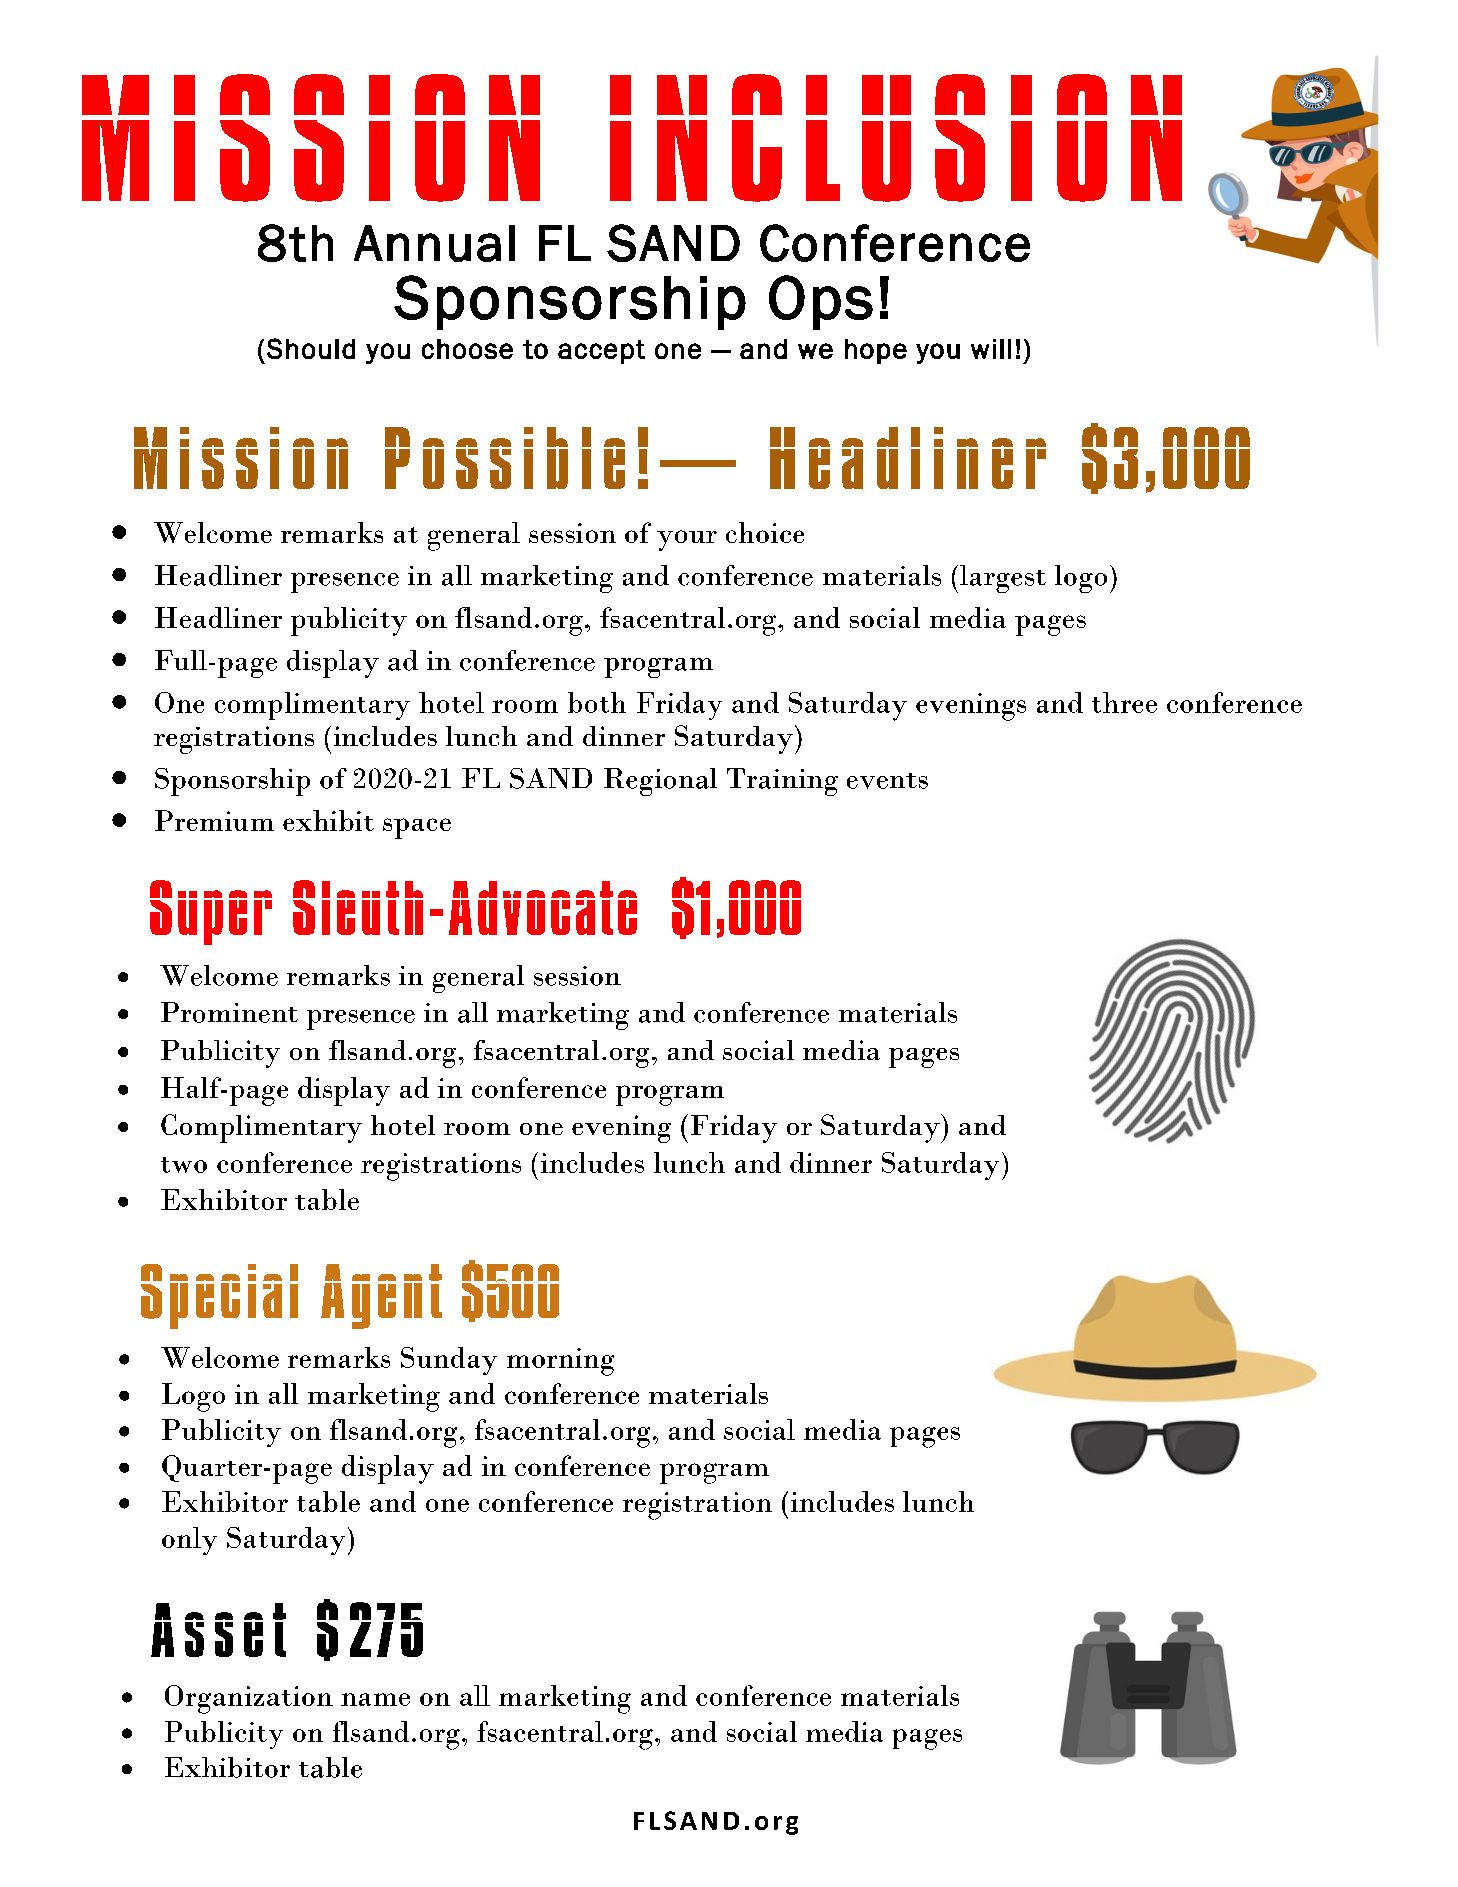  I want to click on morning, so click(560, 1362).
